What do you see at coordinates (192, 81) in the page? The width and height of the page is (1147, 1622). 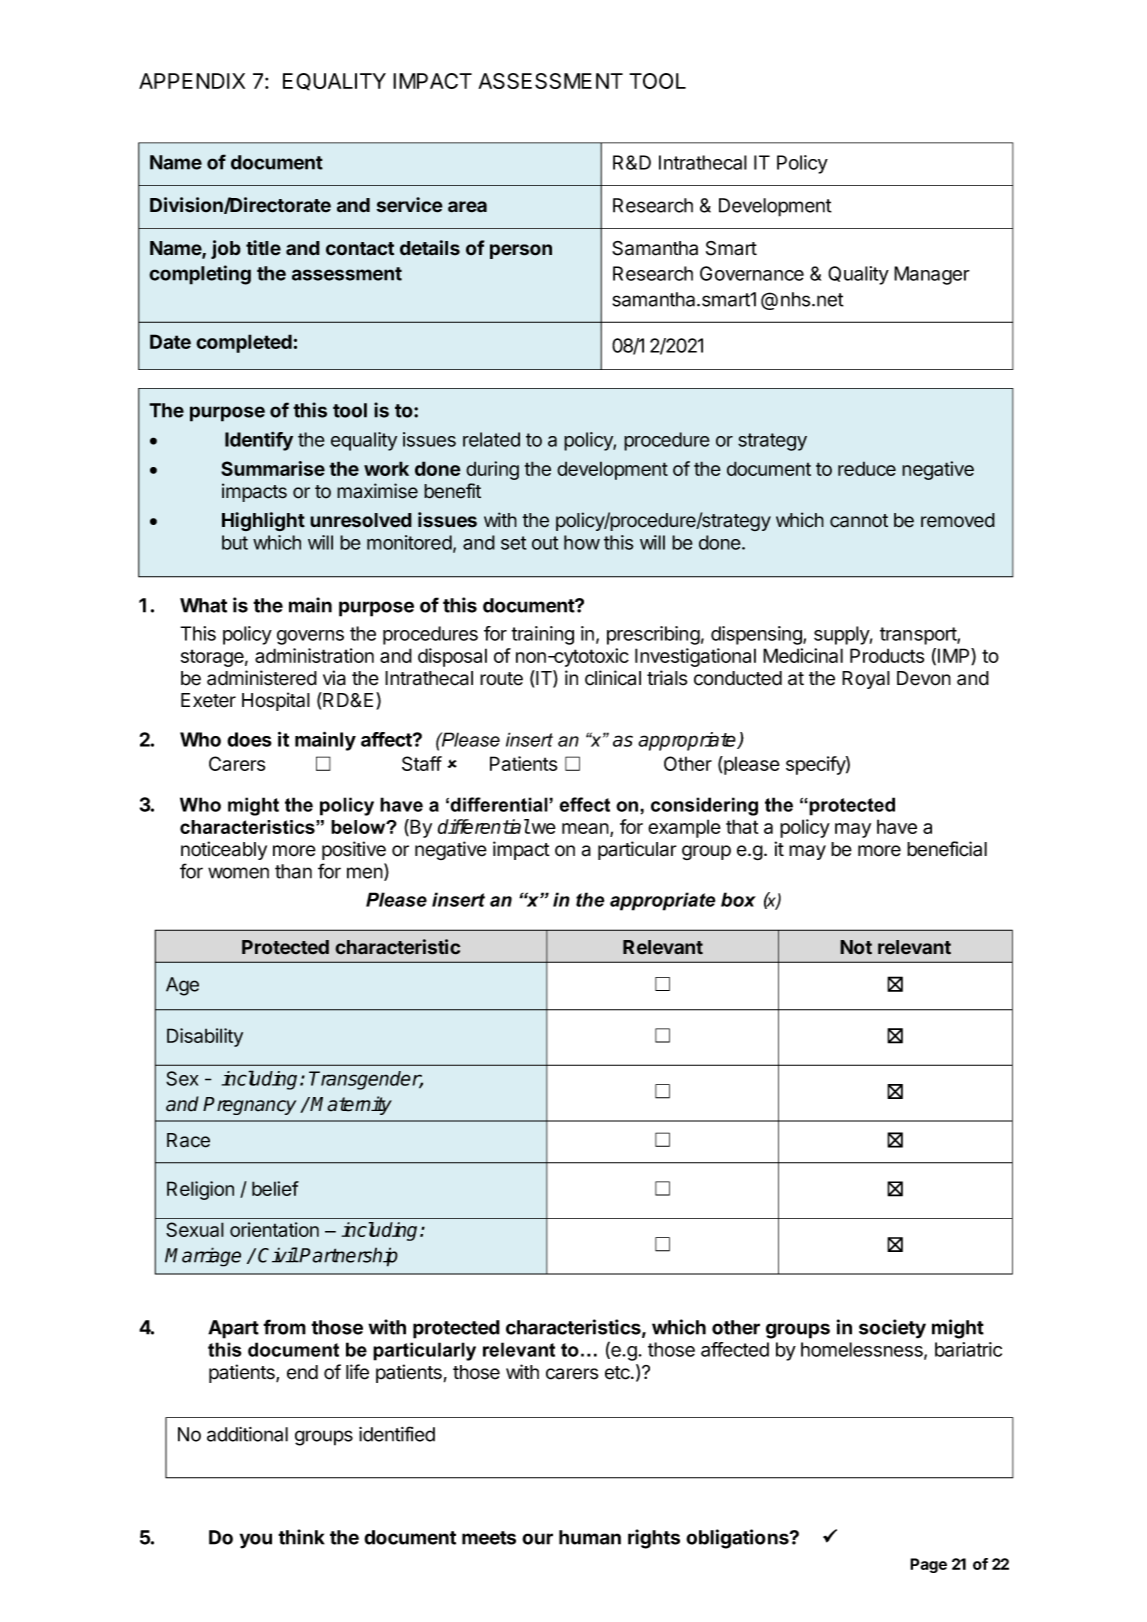 I see `APPENDIX` at bounding box center [192, 81].
